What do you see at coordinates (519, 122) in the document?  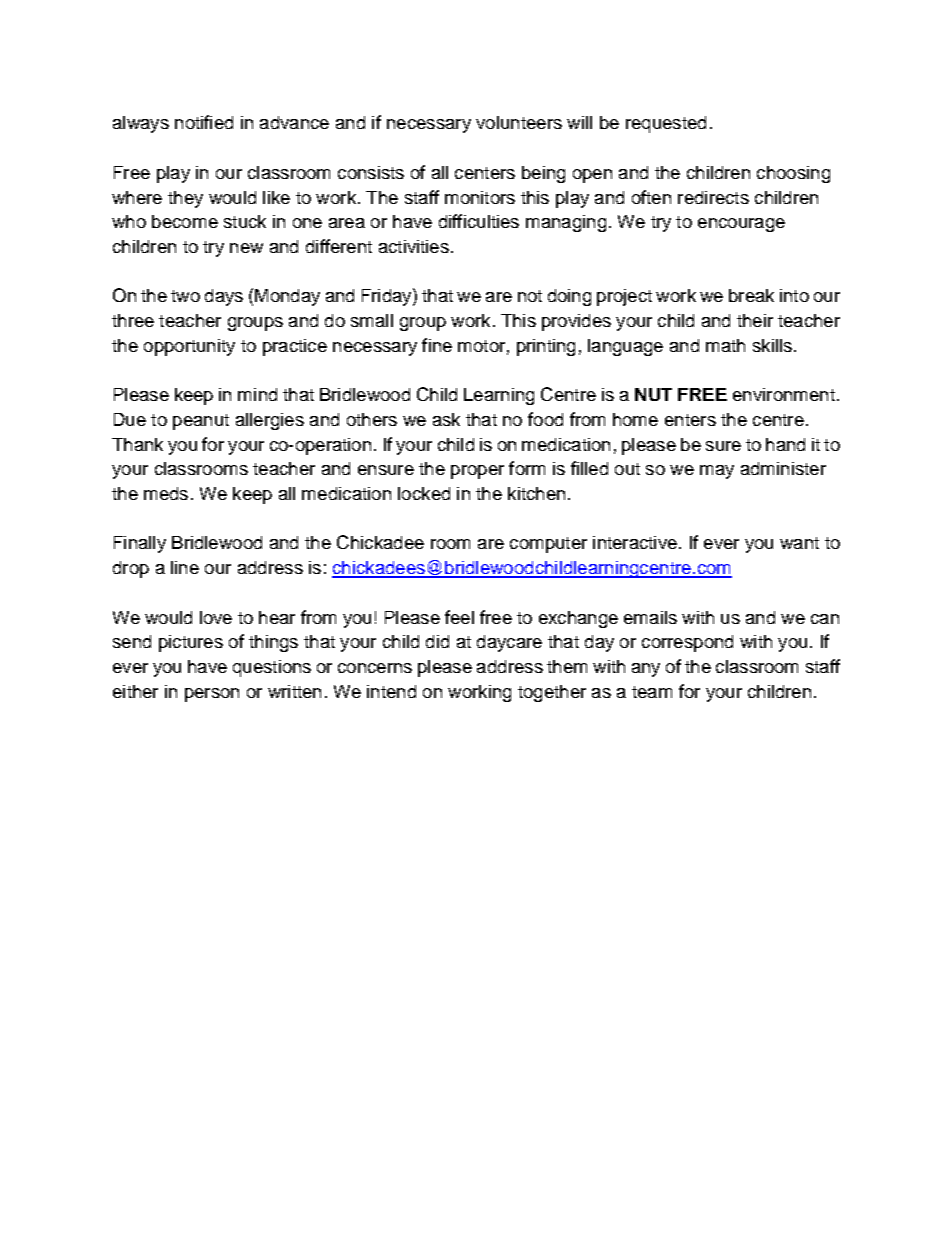 I see `volunteers` at bounding box center [519, 122].
